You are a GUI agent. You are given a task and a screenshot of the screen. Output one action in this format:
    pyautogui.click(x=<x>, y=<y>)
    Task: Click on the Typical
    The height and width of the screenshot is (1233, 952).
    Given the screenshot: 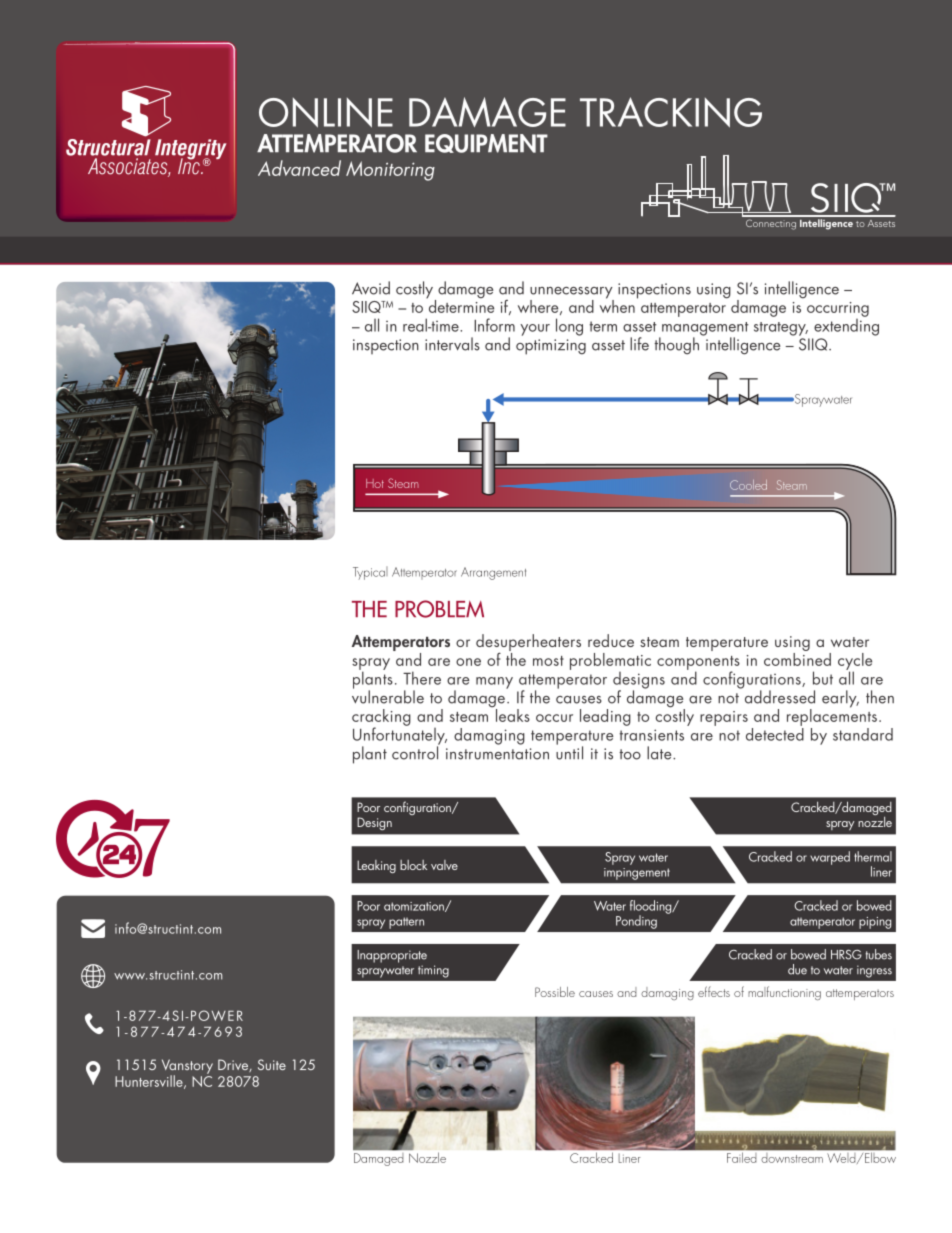 What is the action you would take?
    pyautogui.click(x=370, y=573)
